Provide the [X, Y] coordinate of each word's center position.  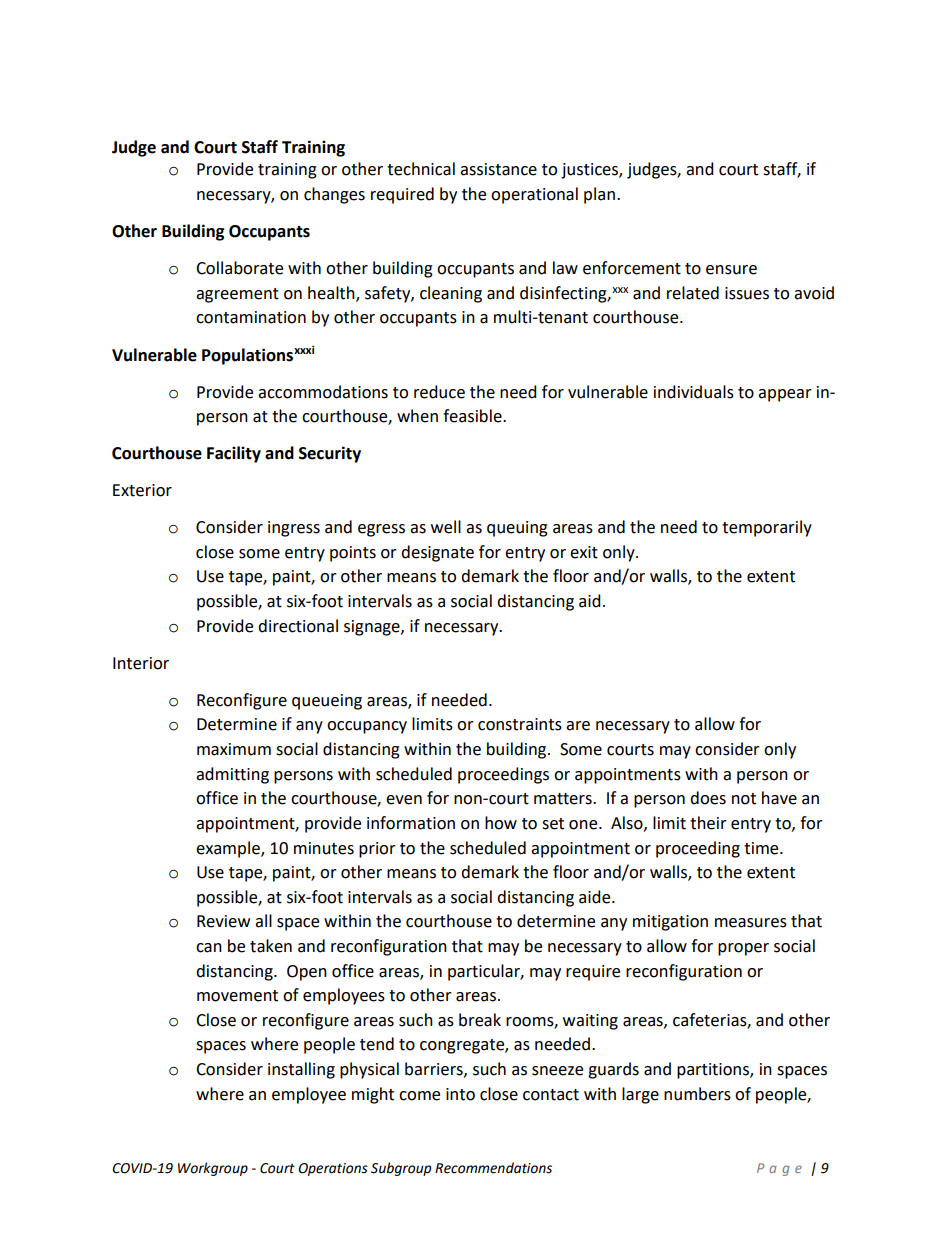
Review [223, 921]
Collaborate [239, 268]
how [501, 823]
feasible [473, 416]
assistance [498, 169]
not [744, 799]
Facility [234, 454]
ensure [731, 270]
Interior [141, 663]
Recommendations [493, 1168]
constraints [520, 724]
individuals [694, 392]
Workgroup [213, 1169]
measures [751, 923]
